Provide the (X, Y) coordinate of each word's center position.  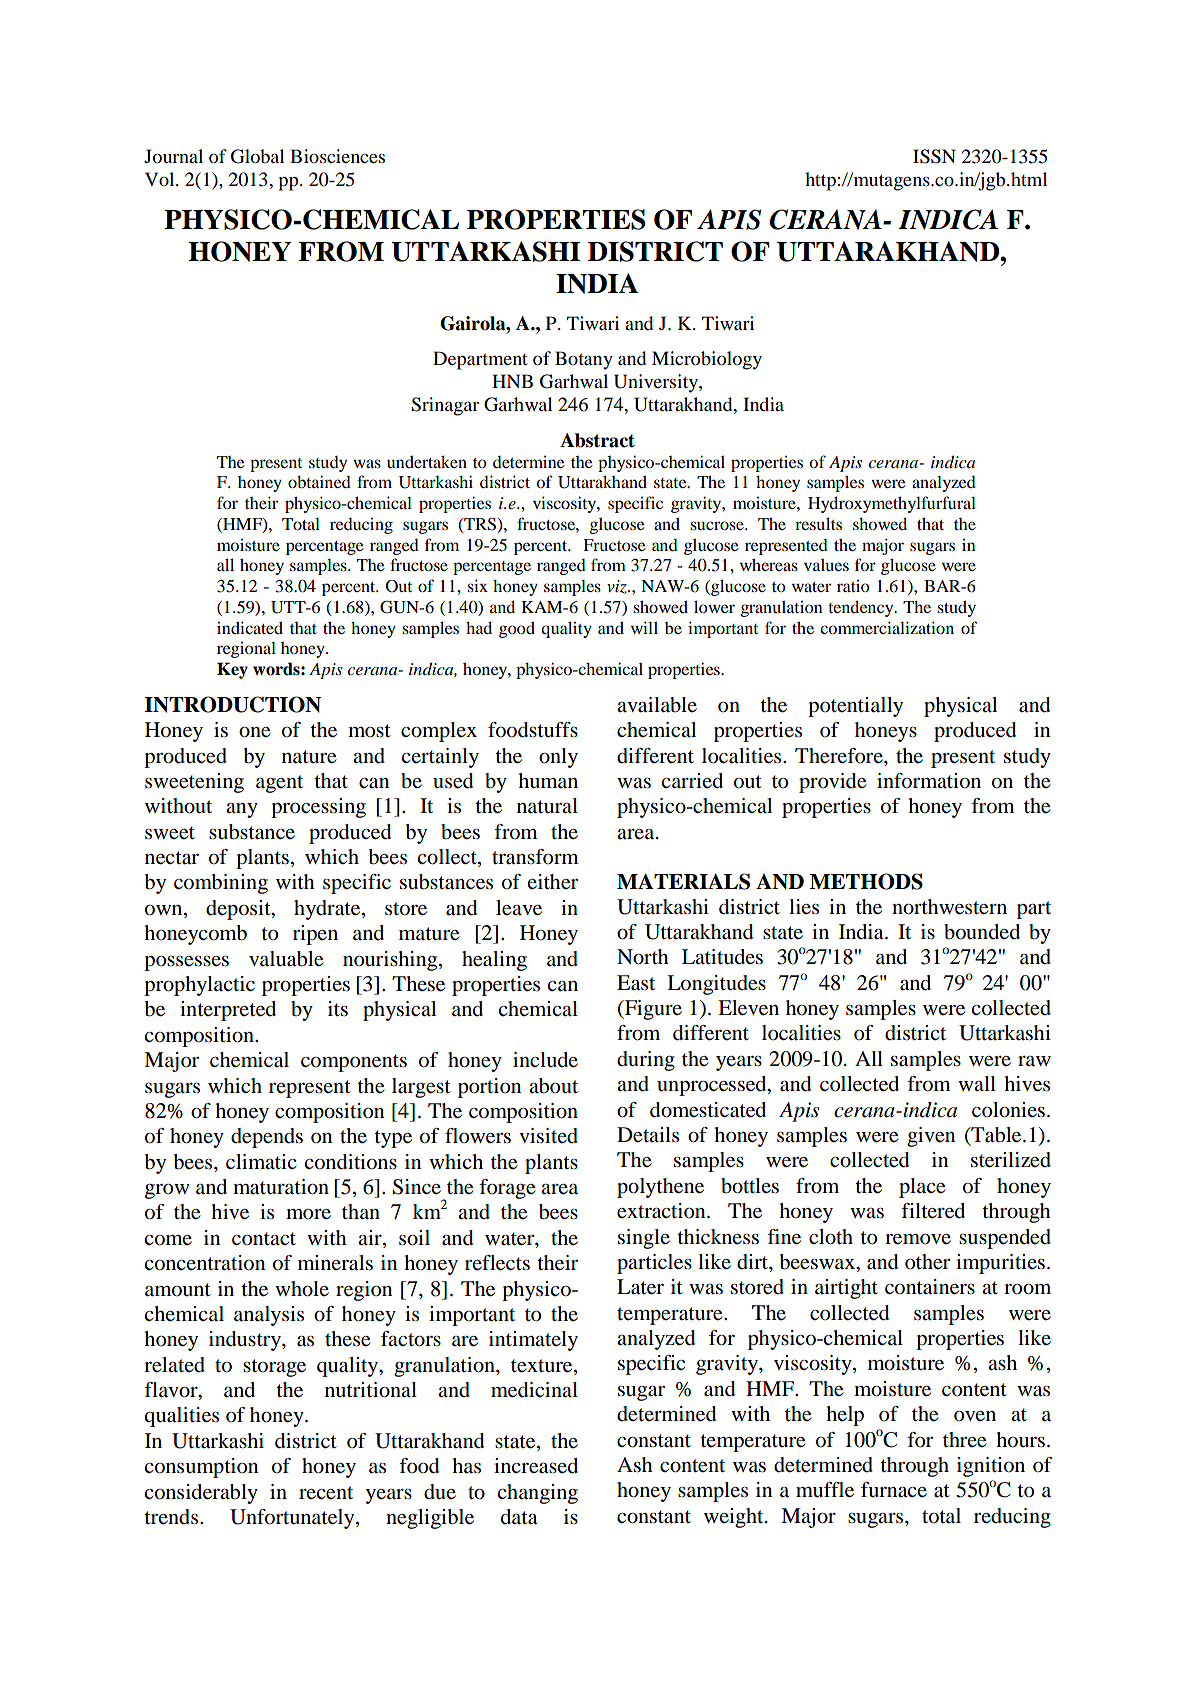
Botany (584, 360)
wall (977, 1083)
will (644, 627)
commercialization (887, 627)
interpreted (228, 1011)
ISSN (934, 156)
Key (232, 670)
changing (537, 1494)
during (646, 1061)
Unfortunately (293, 1519)
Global (258, 156)
